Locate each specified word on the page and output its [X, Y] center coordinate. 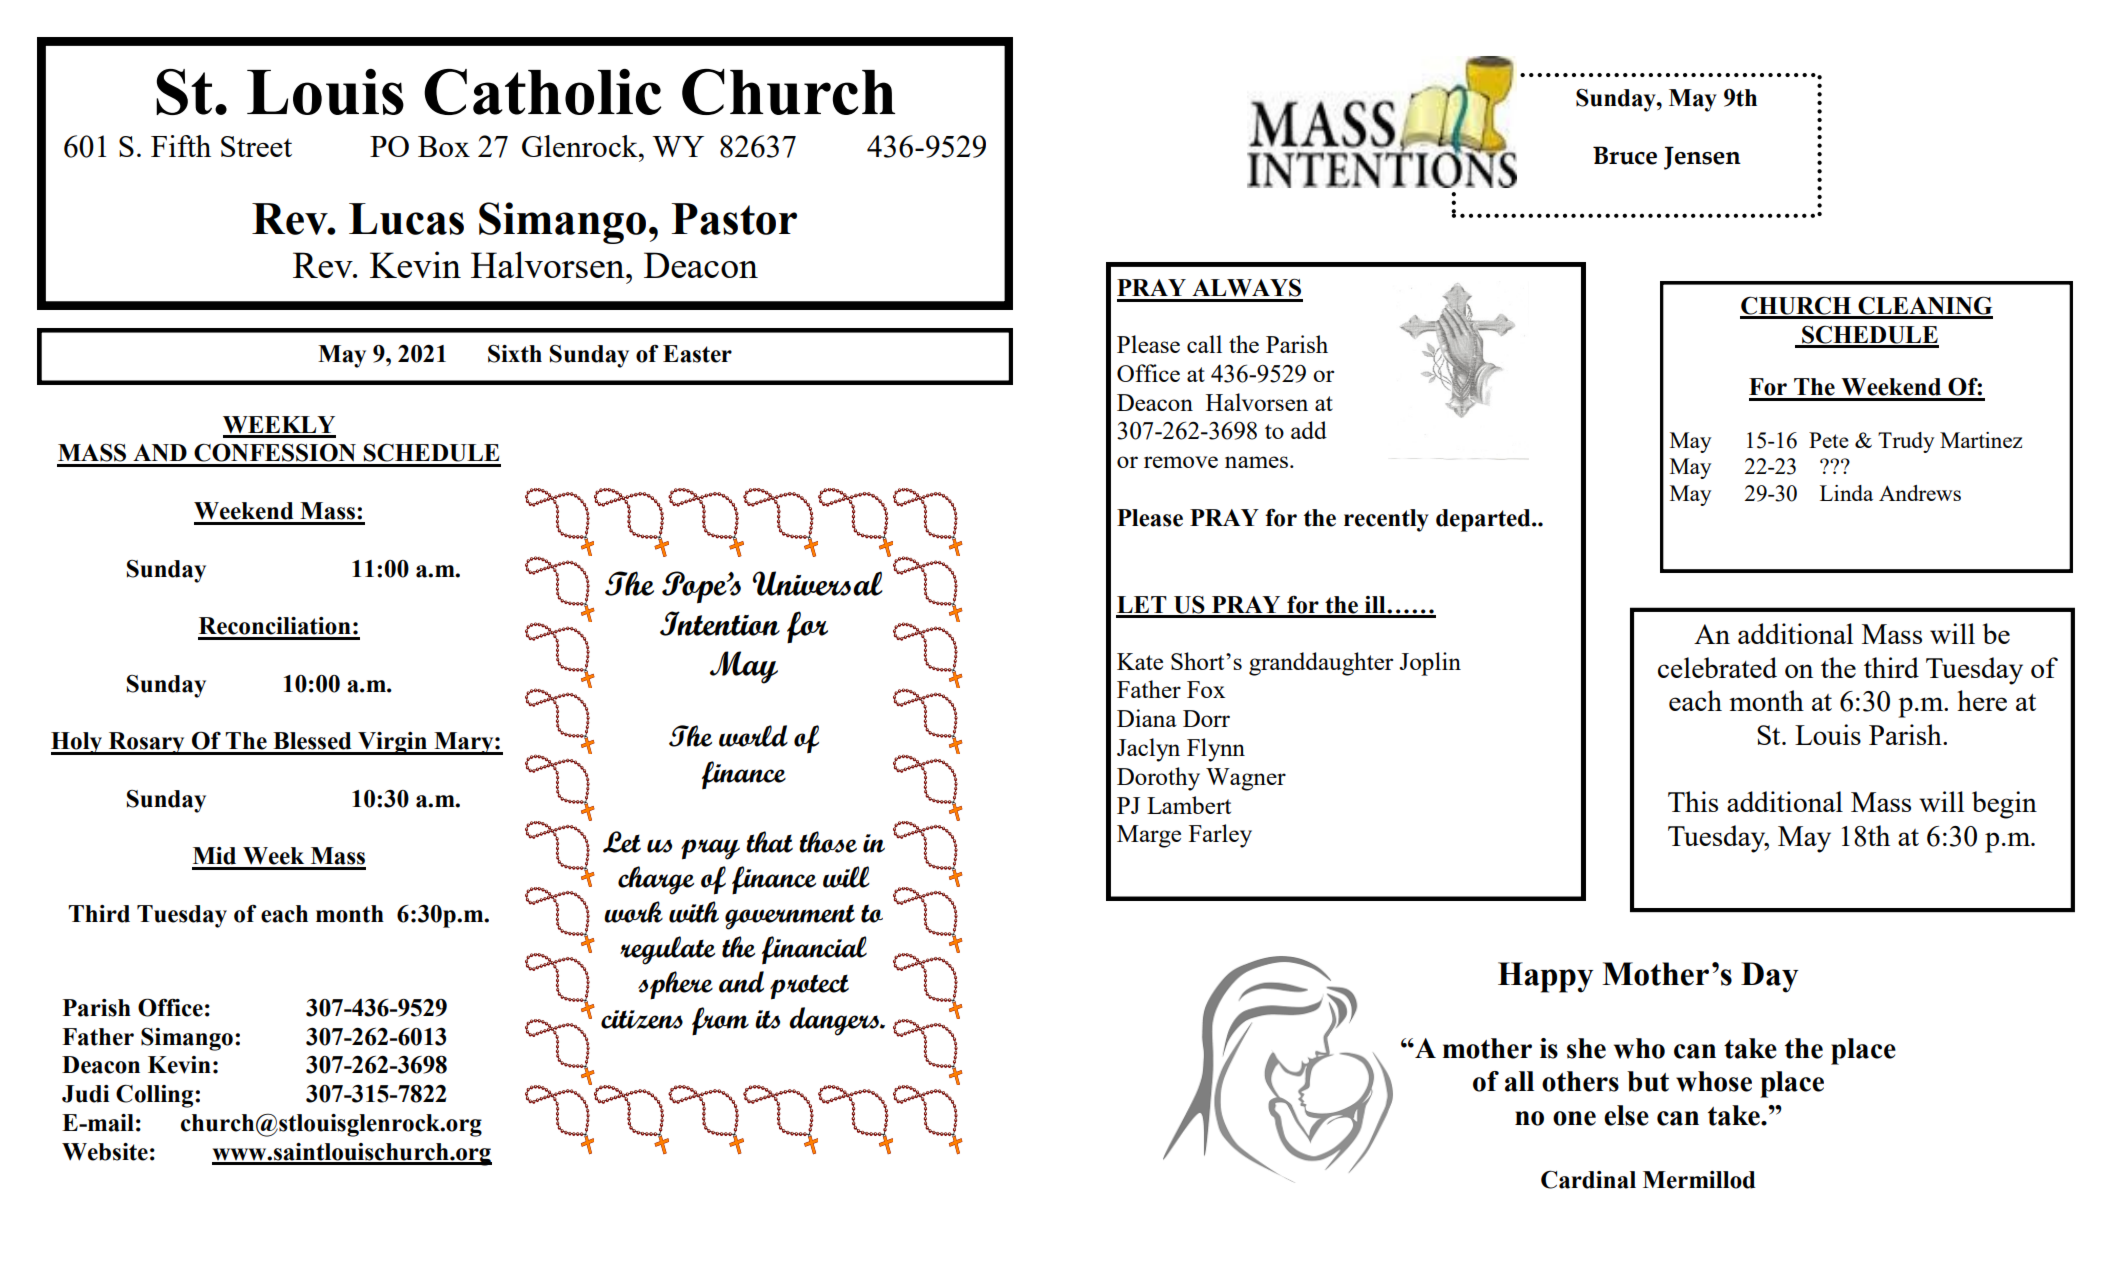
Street [256, 146]
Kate [1140, 661]
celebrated [1717, 667]
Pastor [734, 219]
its [767, 1019]
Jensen [1702, 158]
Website [105, 1152]
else [1626, 1115]
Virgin [392, 743]
